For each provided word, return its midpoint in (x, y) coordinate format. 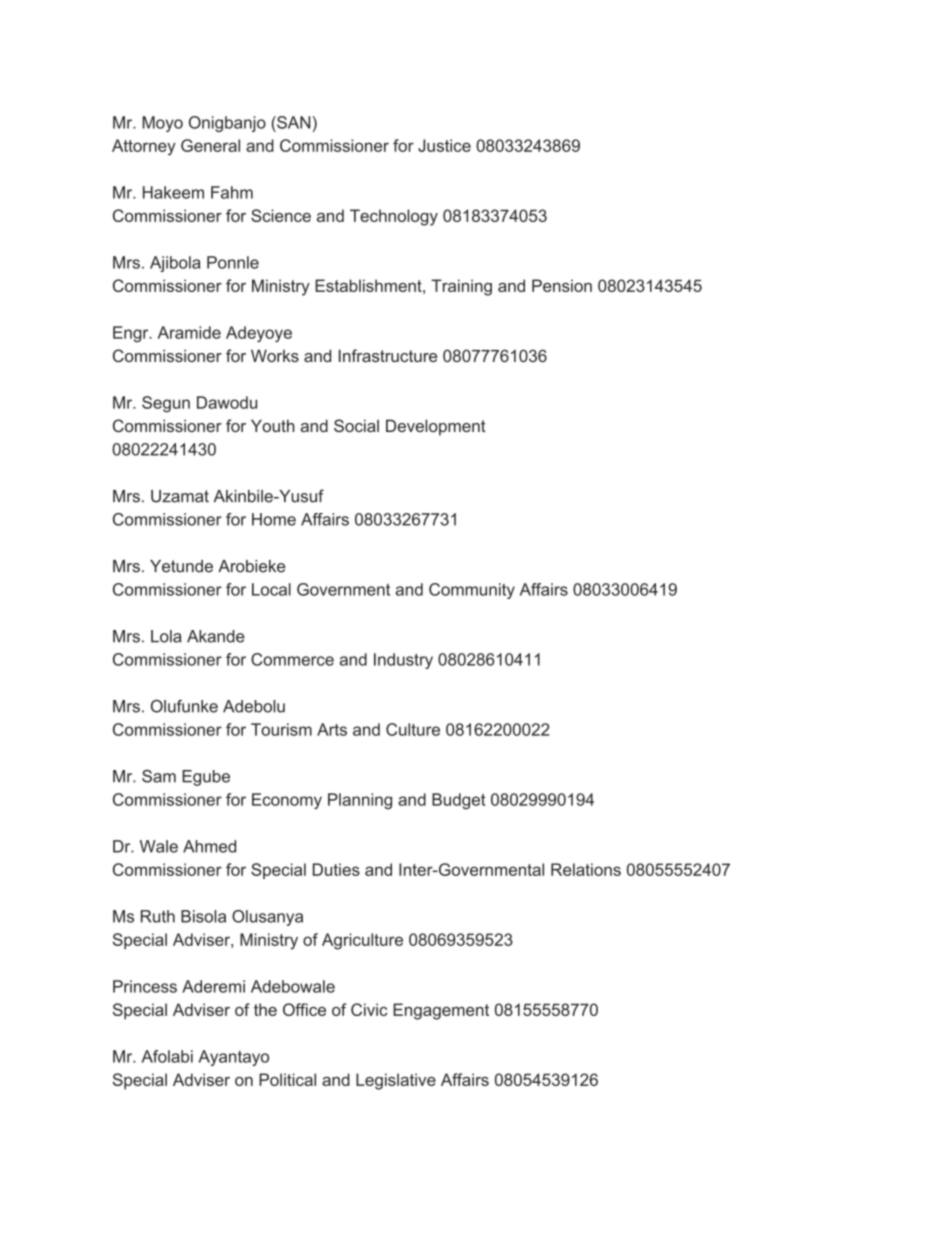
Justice (444, 145)
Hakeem (173, 192)
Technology (394, 217)
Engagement (441, 1011)
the (265, 1009)
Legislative (396, 1081)
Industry (403, 661)
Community (472, 591)
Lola (166, 636)
